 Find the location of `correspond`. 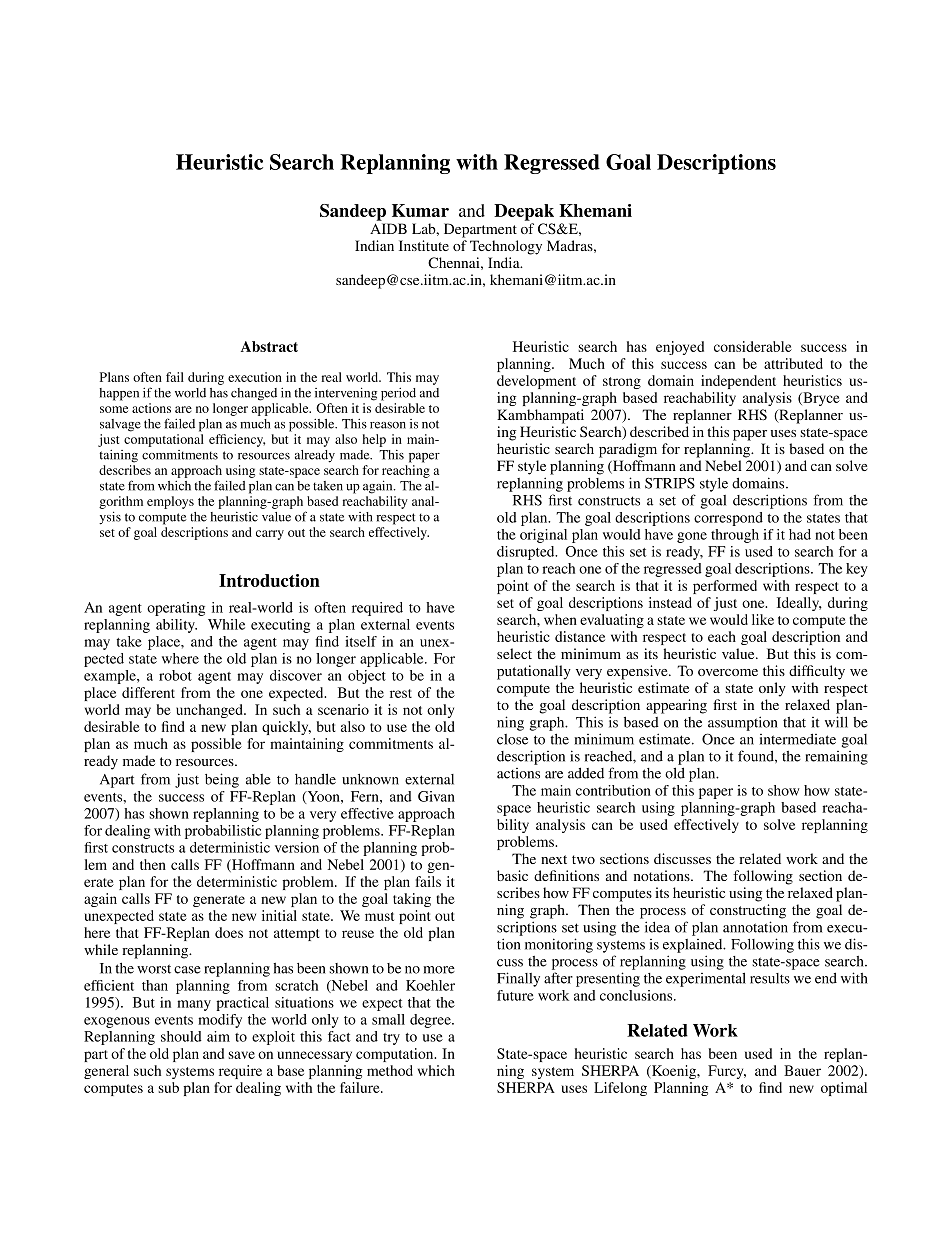

correspond is located at coordinates (728, 519).
